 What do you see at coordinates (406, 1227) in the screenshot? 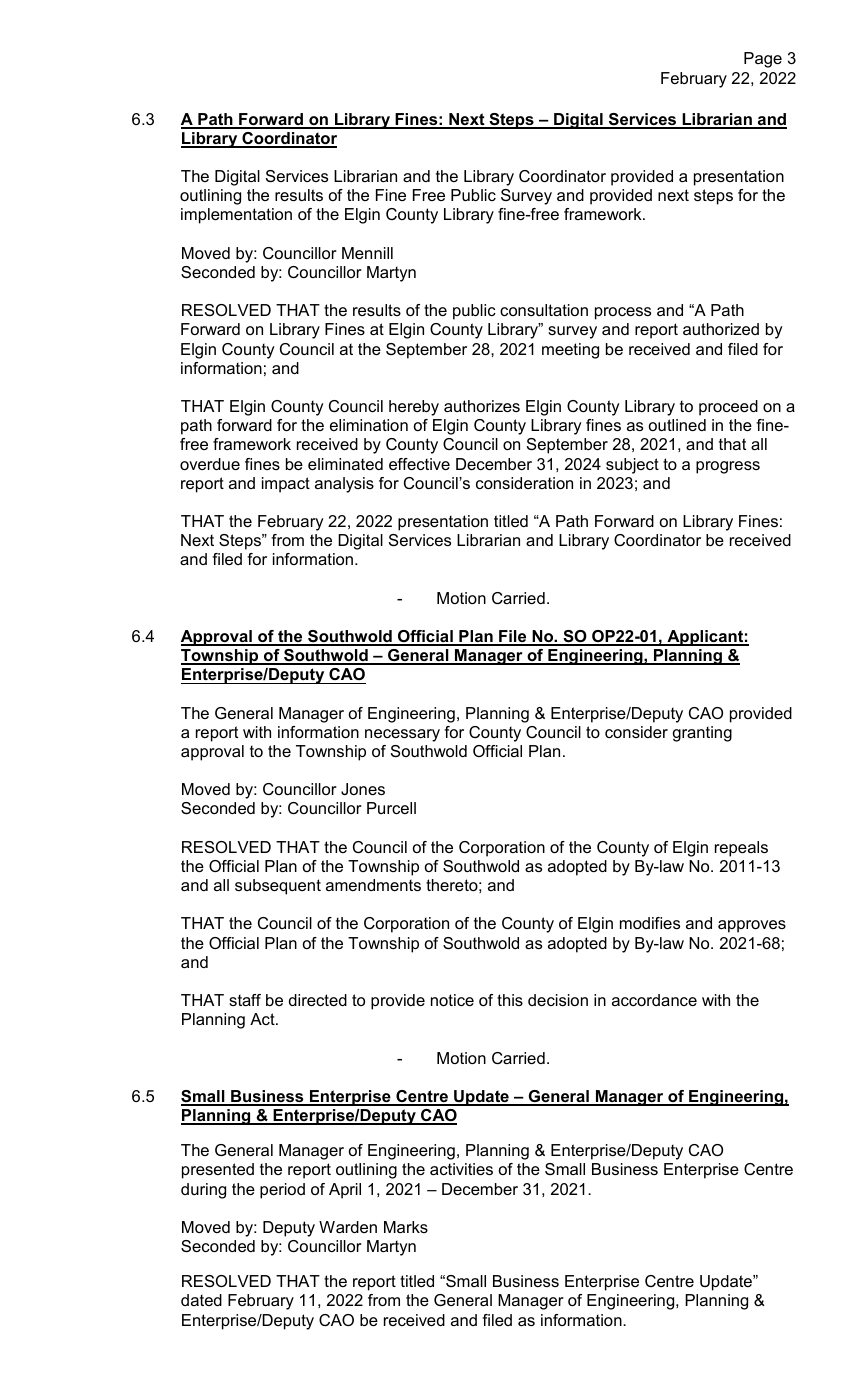
I see `Marks` at bounding box center [406, 1227].
